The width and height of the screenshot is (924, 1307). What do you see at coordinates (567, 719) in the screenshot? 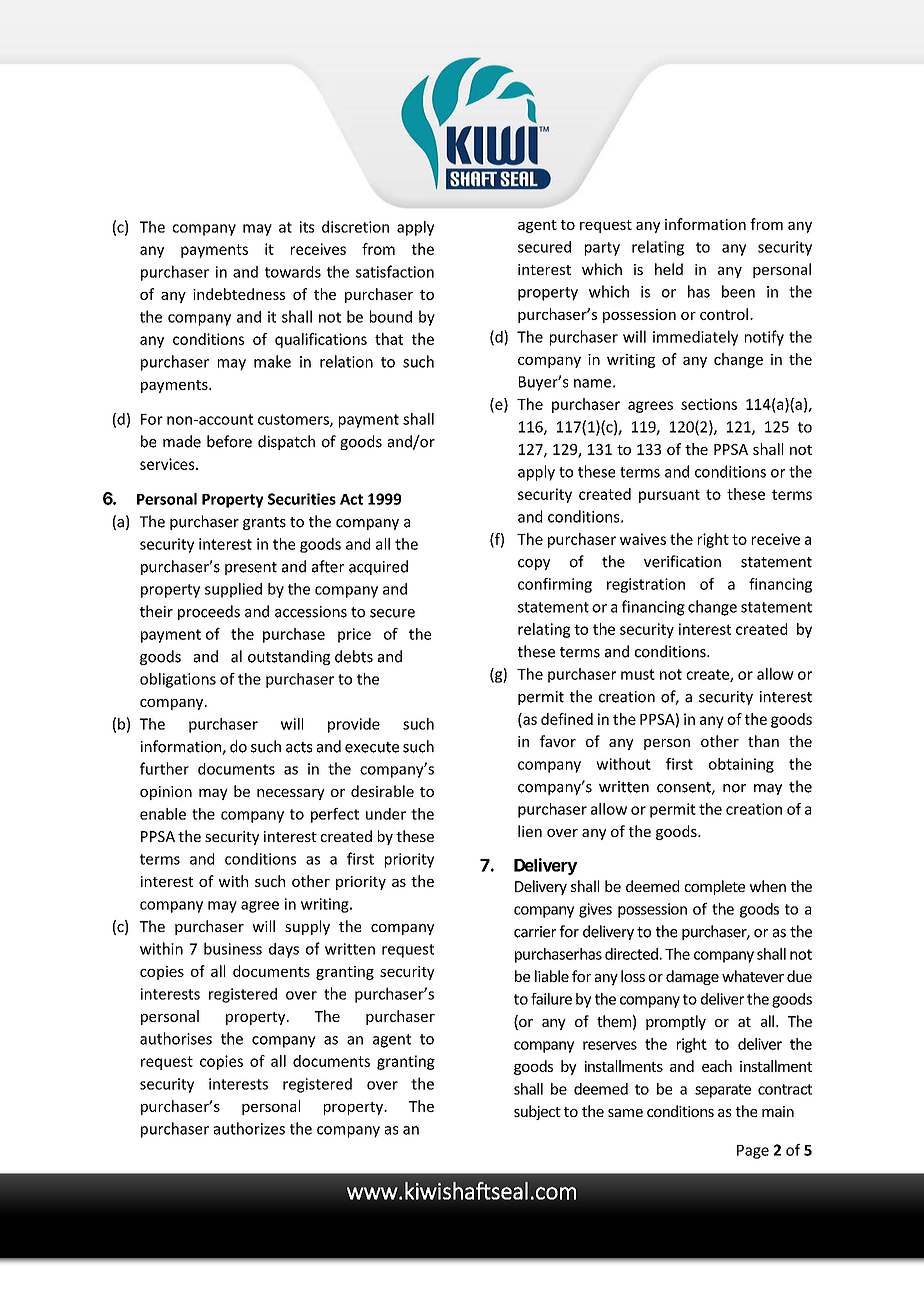
I see `defined` at bounding box center [567, 719].
